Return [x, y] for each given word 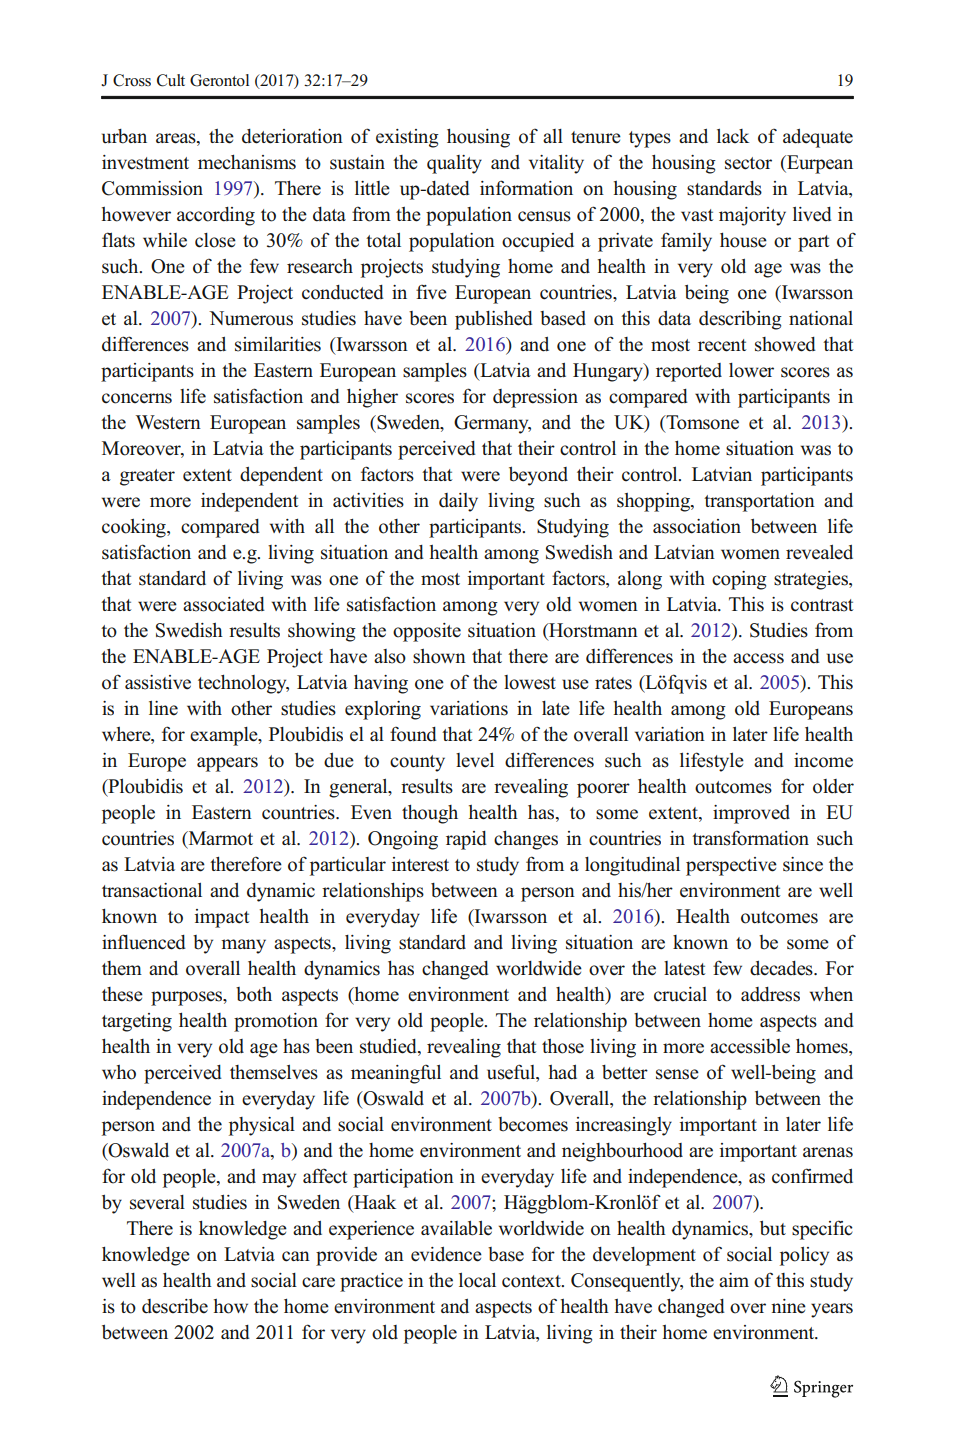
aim [734, 1280]
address [770, 994]
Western [168, 422]
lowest [530, 682]
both [254, 994]
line [163, 708]
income [823, 760]
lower [751, 370]
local [477, 1280]
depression [535, 398]
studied [389, 1046]
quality [454, 164]
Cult [171, 80]
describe [175, 1306]
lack [733, 136]
